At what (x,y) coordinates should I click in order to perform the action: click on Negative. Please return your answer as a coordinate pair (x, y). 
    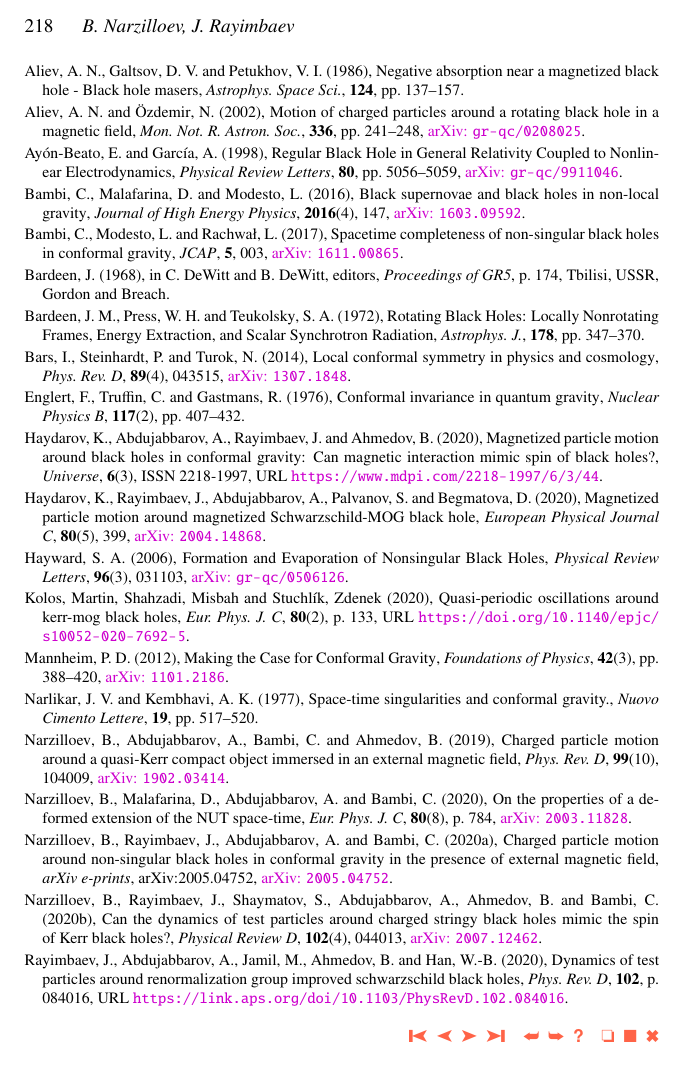
    Looking at the image, I should click on (404, 72).
